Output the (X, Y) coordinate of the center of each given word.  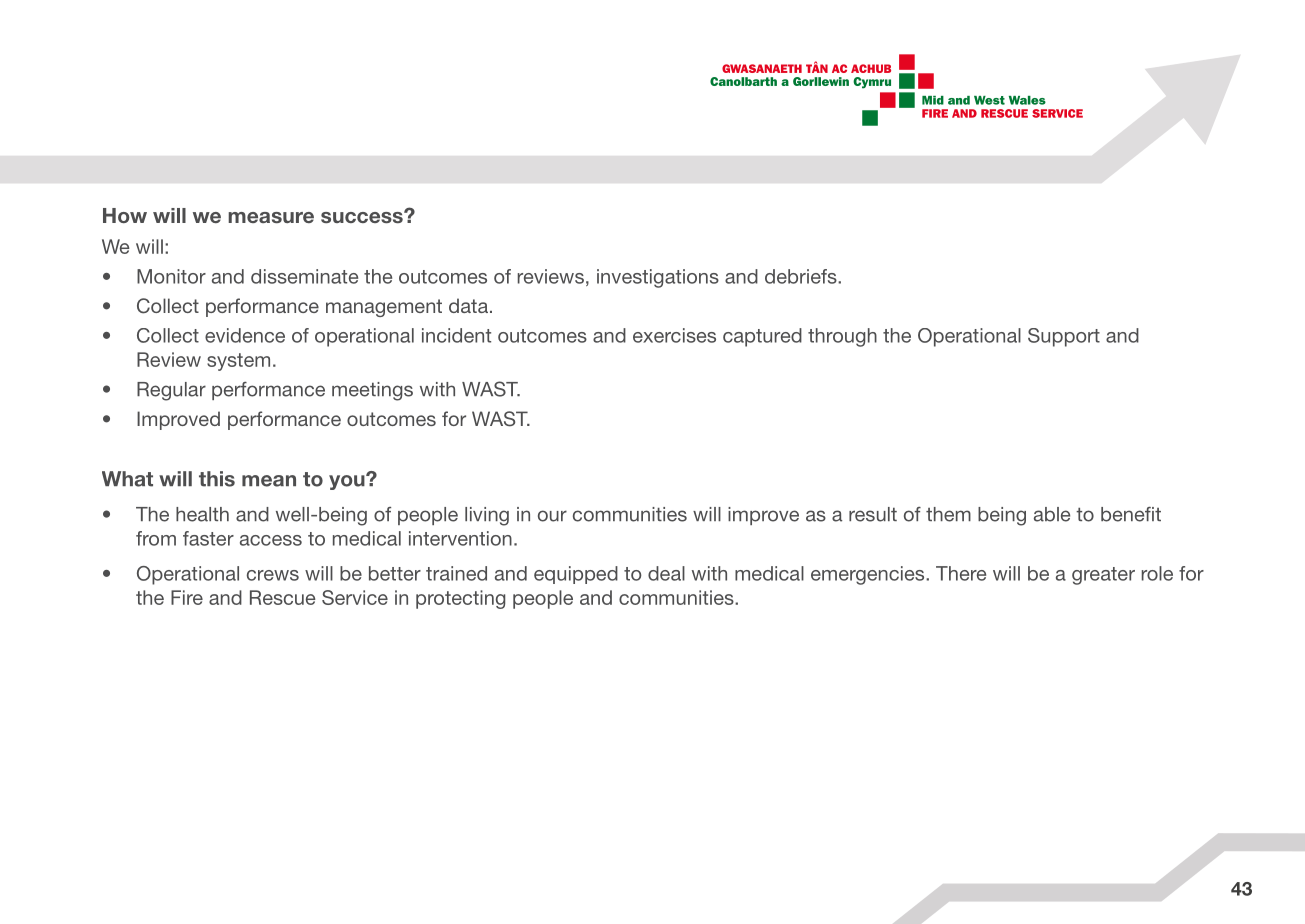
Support (1064, 337)
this (217, 479)
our (552, 516)
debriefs (802, 276)
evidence (245, 335)
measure (271, 217)
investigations (658, 278)
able (1052, 514)
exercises (674, 335)
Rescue (283, 597)
